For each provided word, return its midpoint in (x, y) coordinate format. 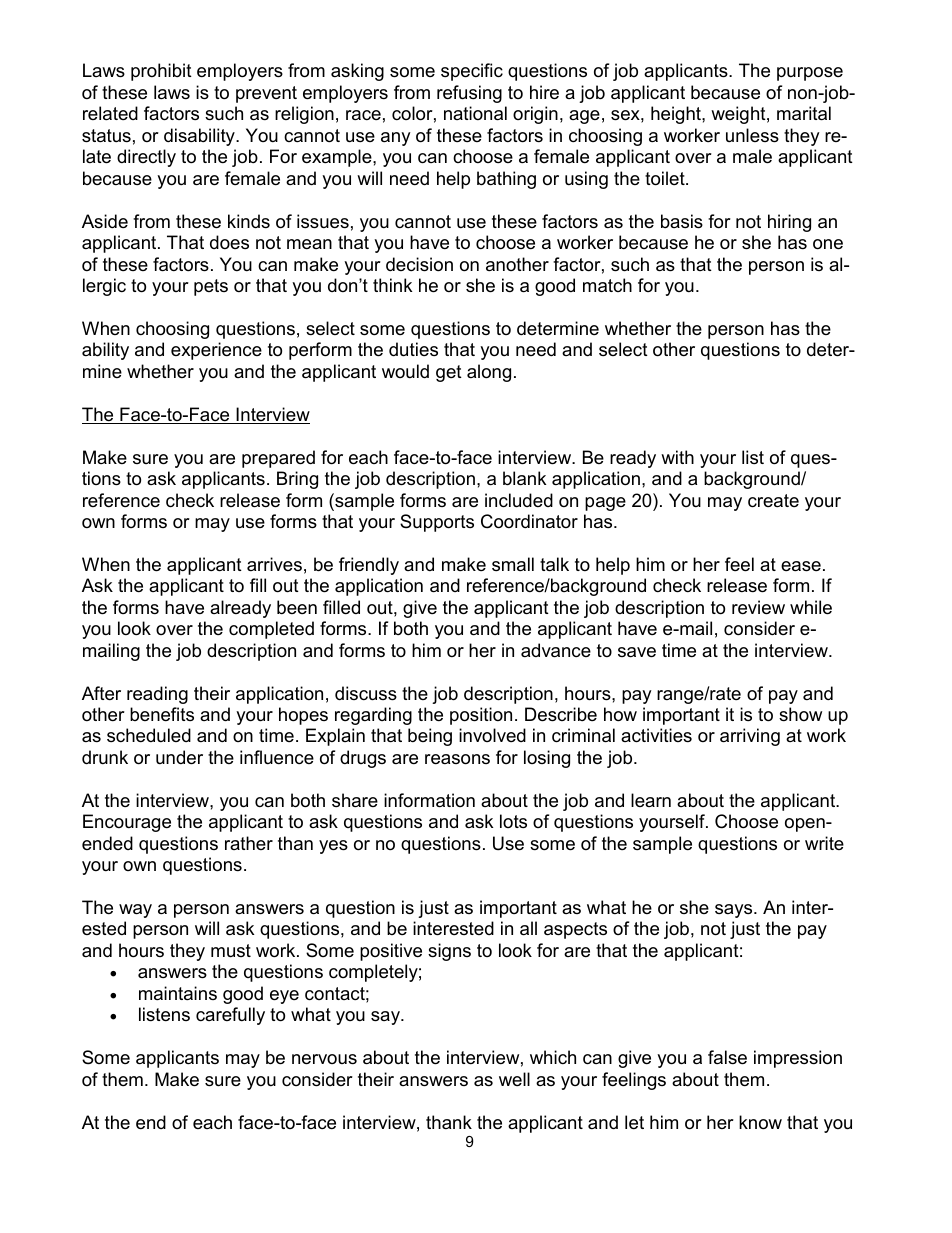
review (758, 607)
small (513, 564)
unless (752, 135)
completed (271, 630)
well (514, 1079)
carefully (230, 1016)
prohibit (161, 72)
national (475, 113)
